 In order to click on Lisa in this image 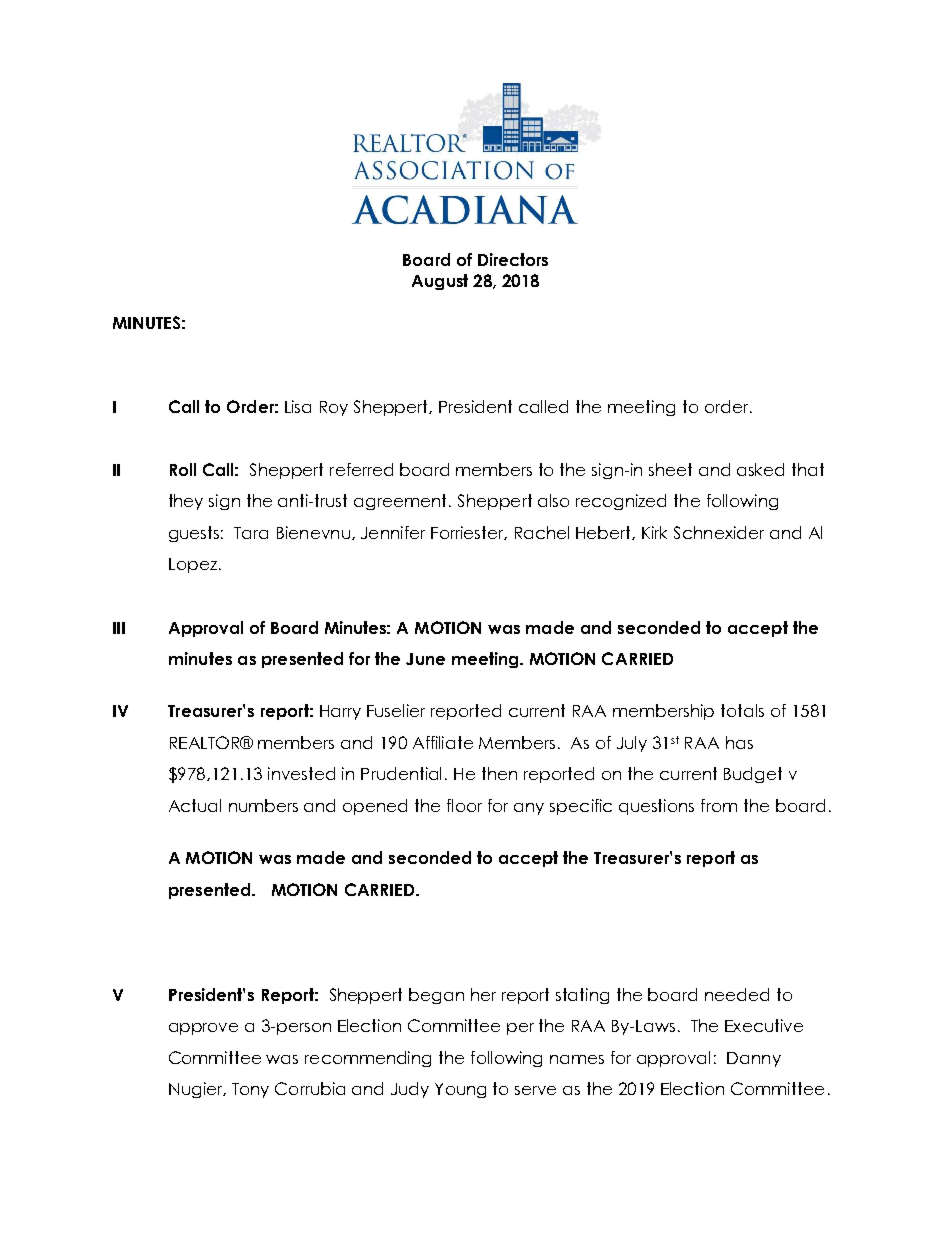, I will do `click(298, 406)`.
